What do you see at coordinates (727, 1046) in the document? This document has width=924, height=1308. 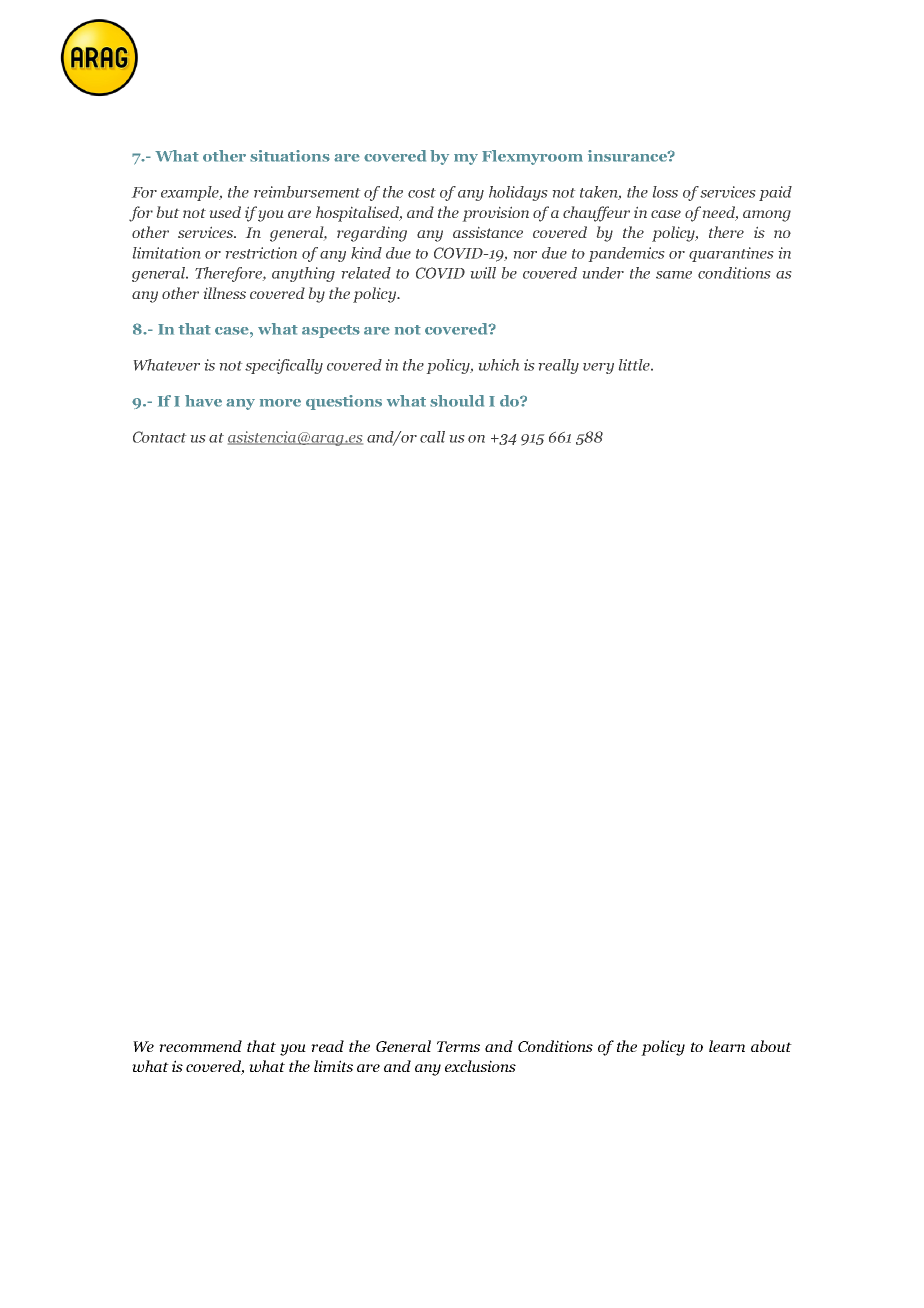 I see `learn` at bounding box center [727, 1046].
